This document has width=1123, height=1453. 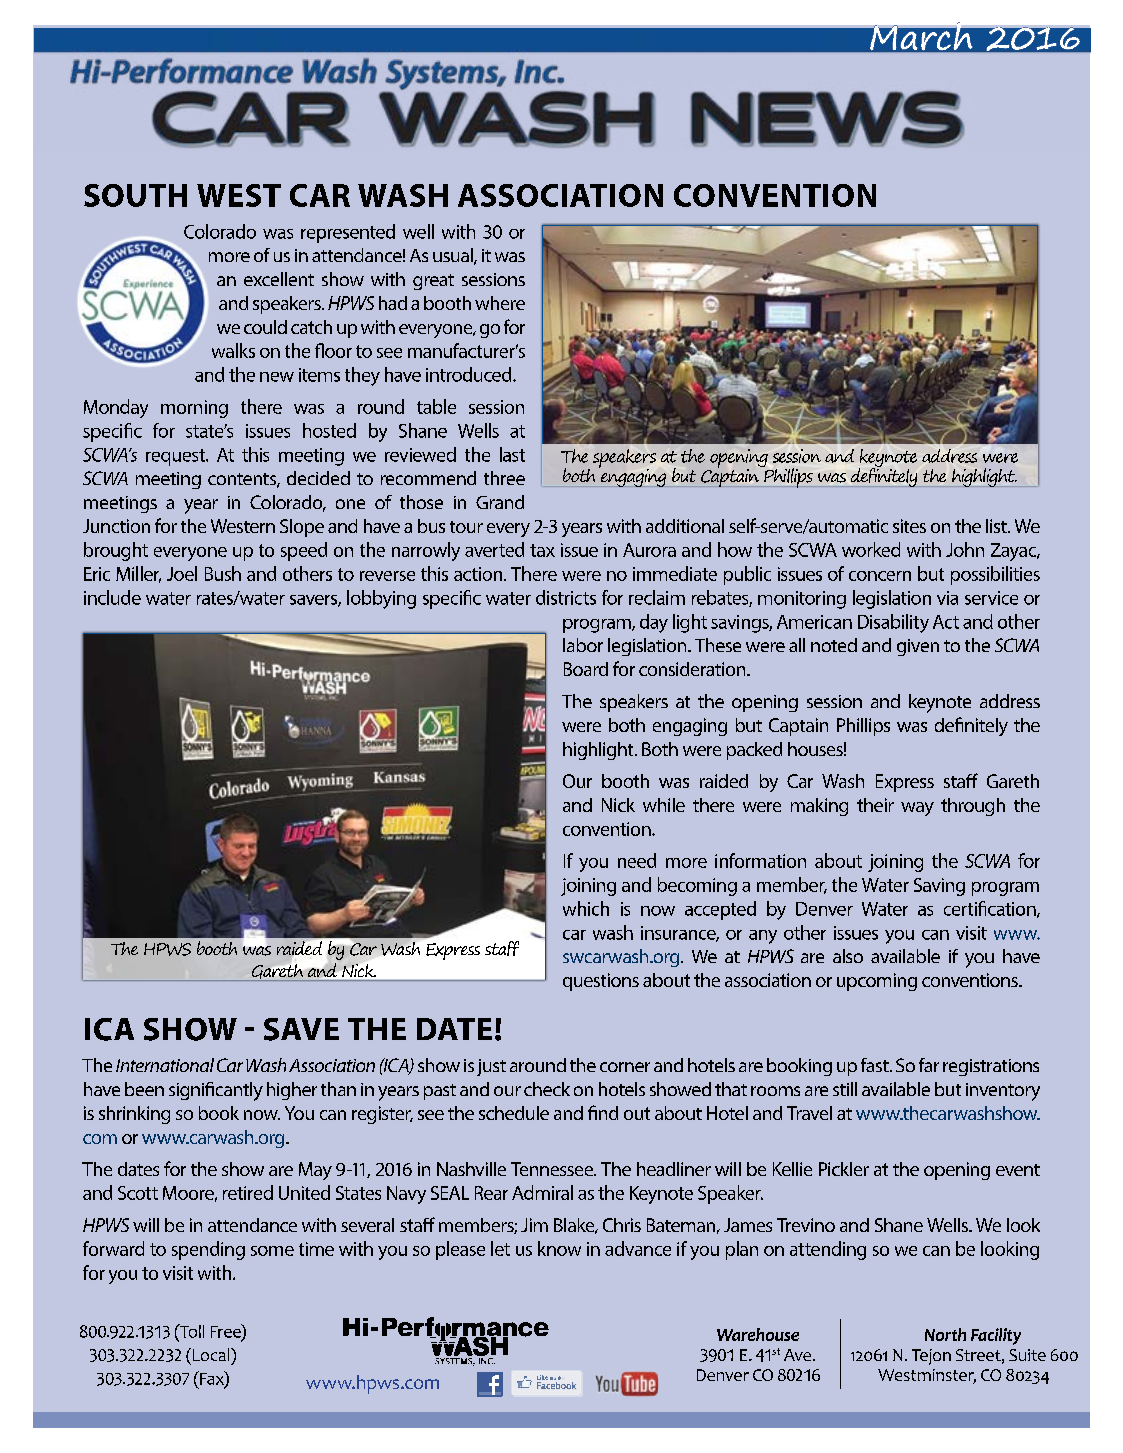 What do you see at coordinates (877, 982) in the document?
I see `upcoming` at bounding box center [877, 982].
